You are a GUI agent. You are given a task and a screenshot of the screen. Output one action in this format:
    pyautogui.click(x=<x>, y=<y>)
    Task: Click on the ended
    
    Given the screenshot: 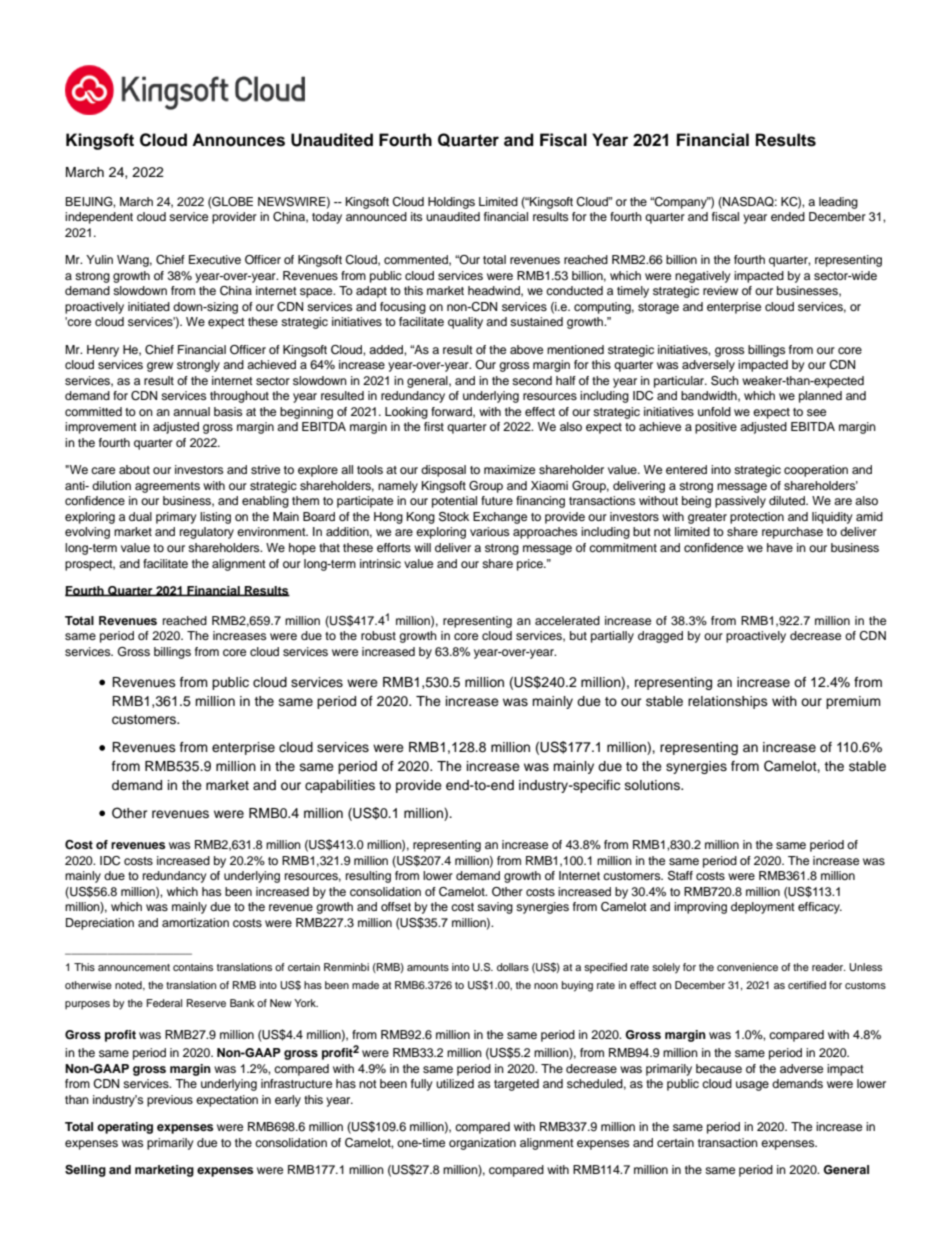 What is the action you would take?
    pyautogui.click(x=788, y=216)
